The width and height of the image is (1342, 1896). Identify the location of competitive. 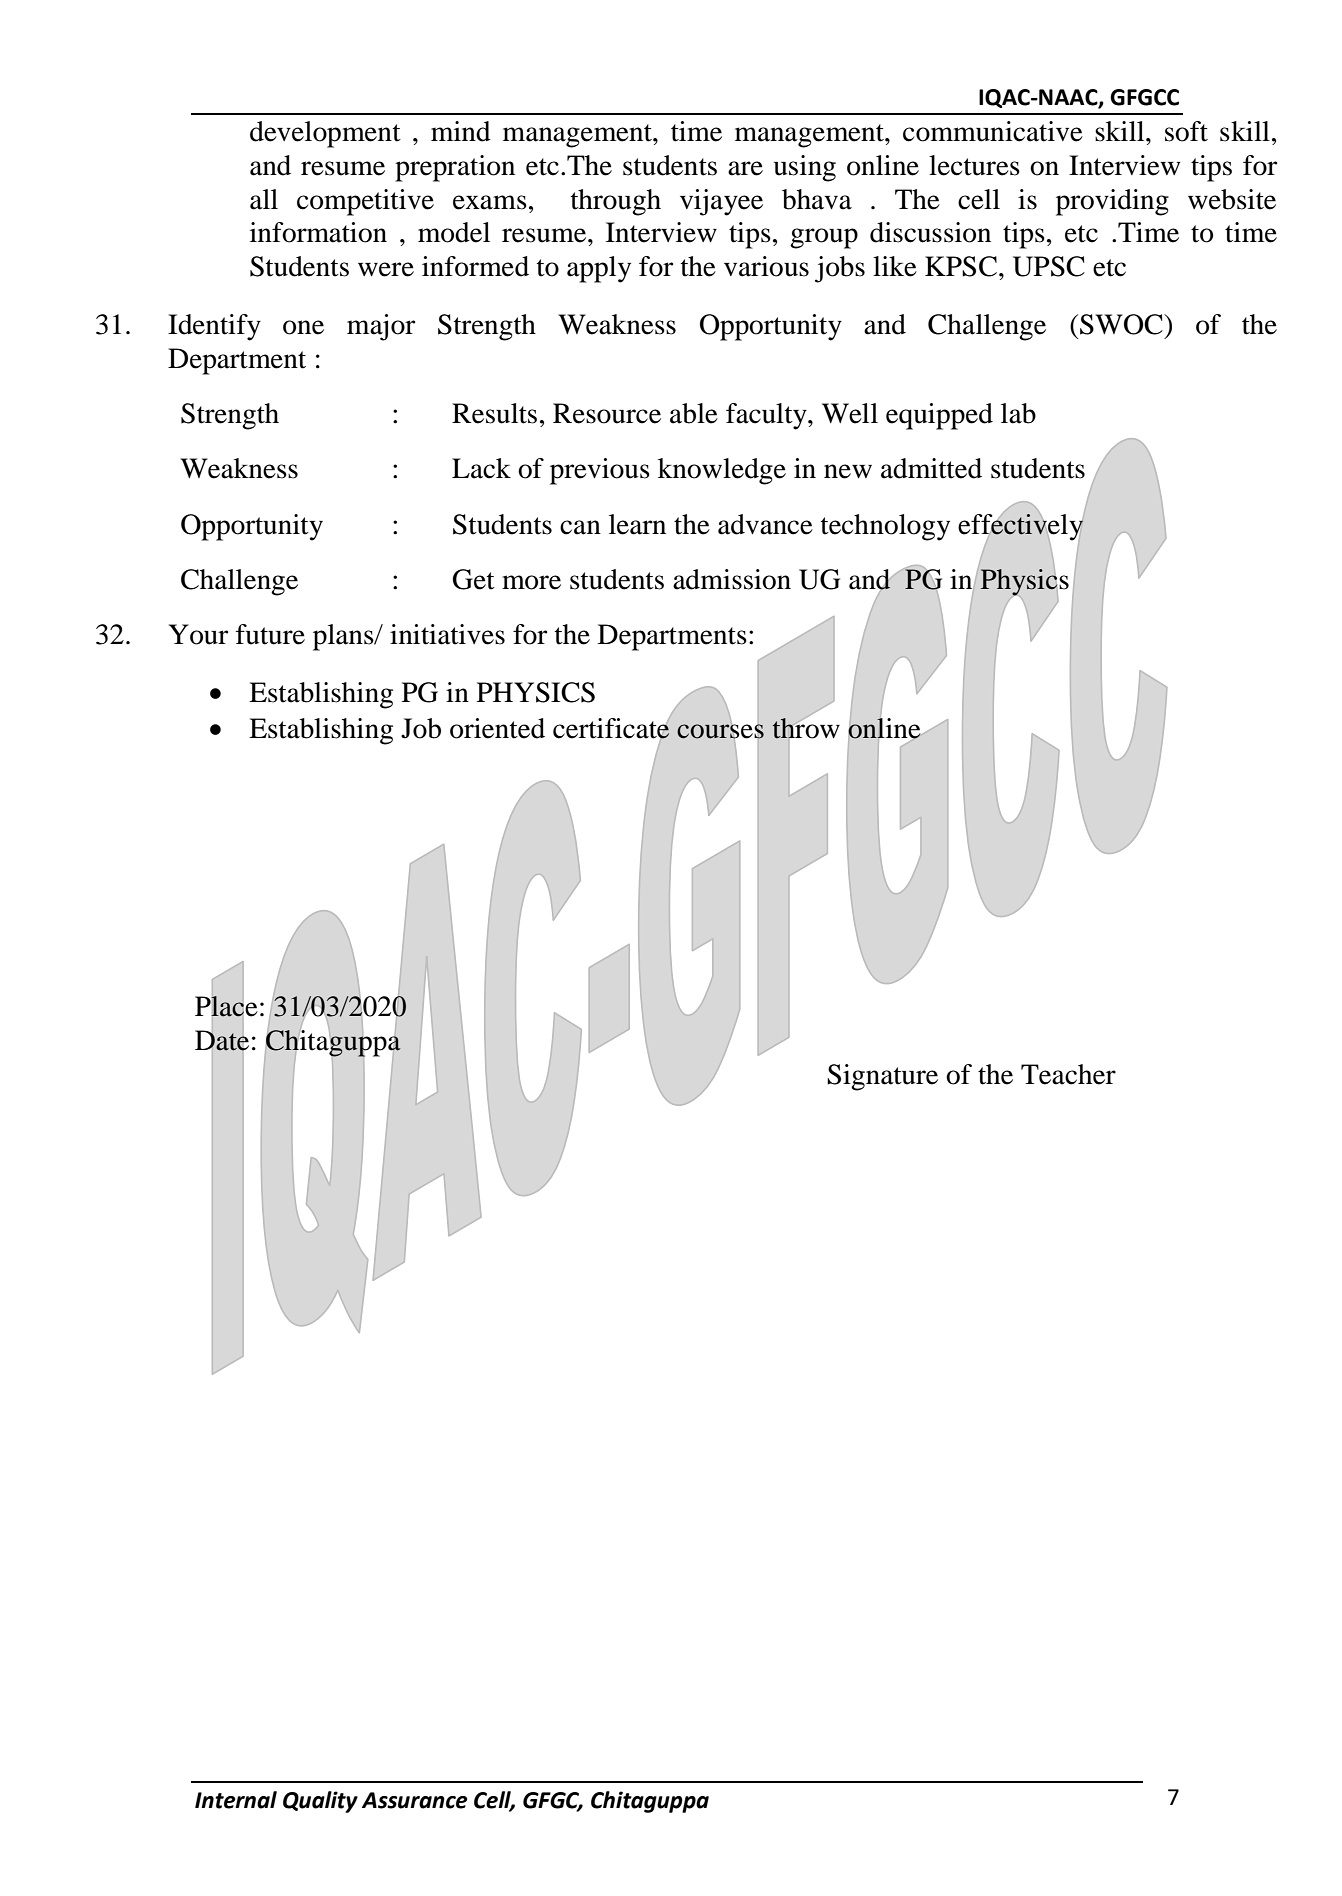
(365, 202).
